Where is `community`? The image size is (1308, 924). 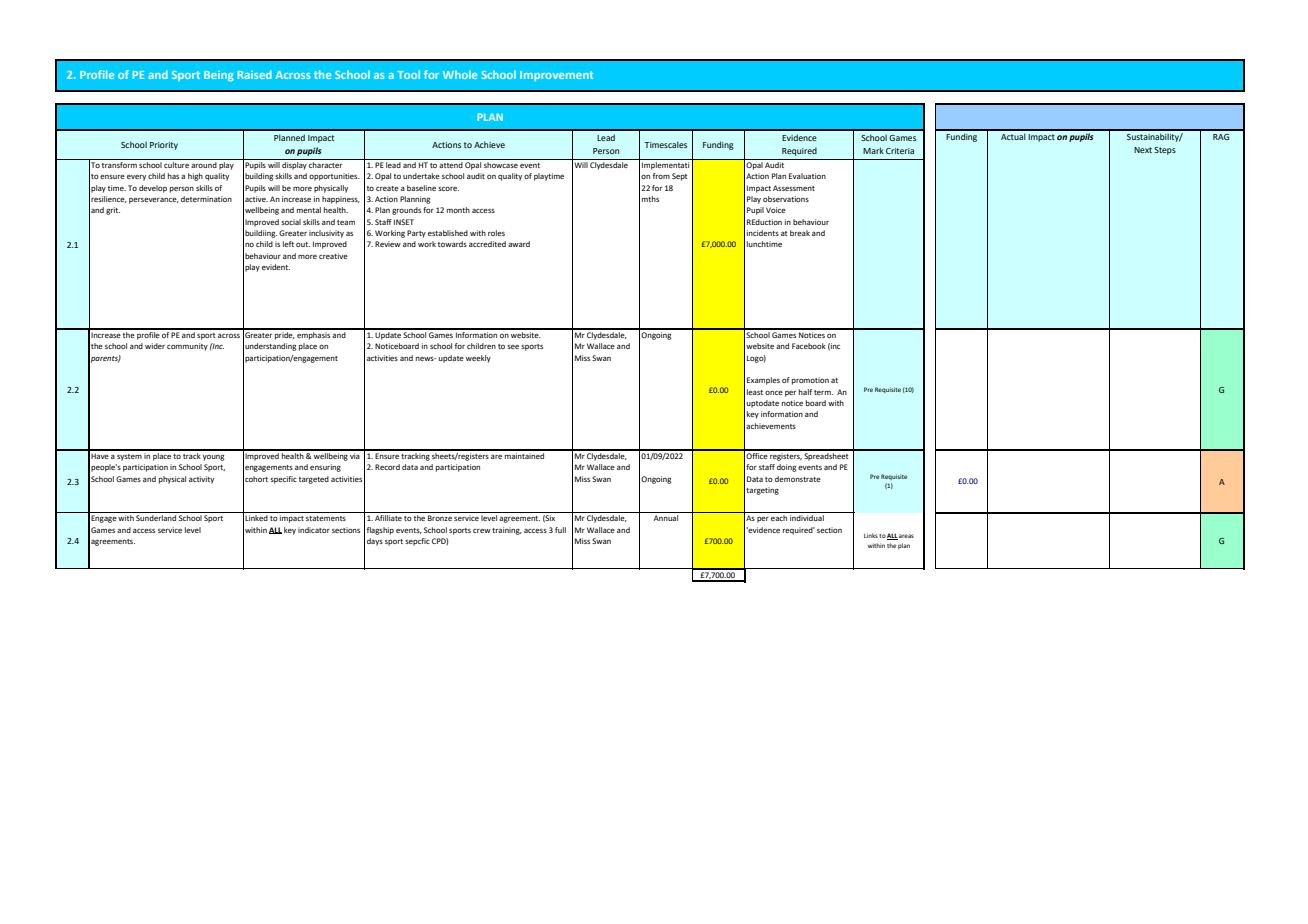
community is located at coordinates (187, 347).
